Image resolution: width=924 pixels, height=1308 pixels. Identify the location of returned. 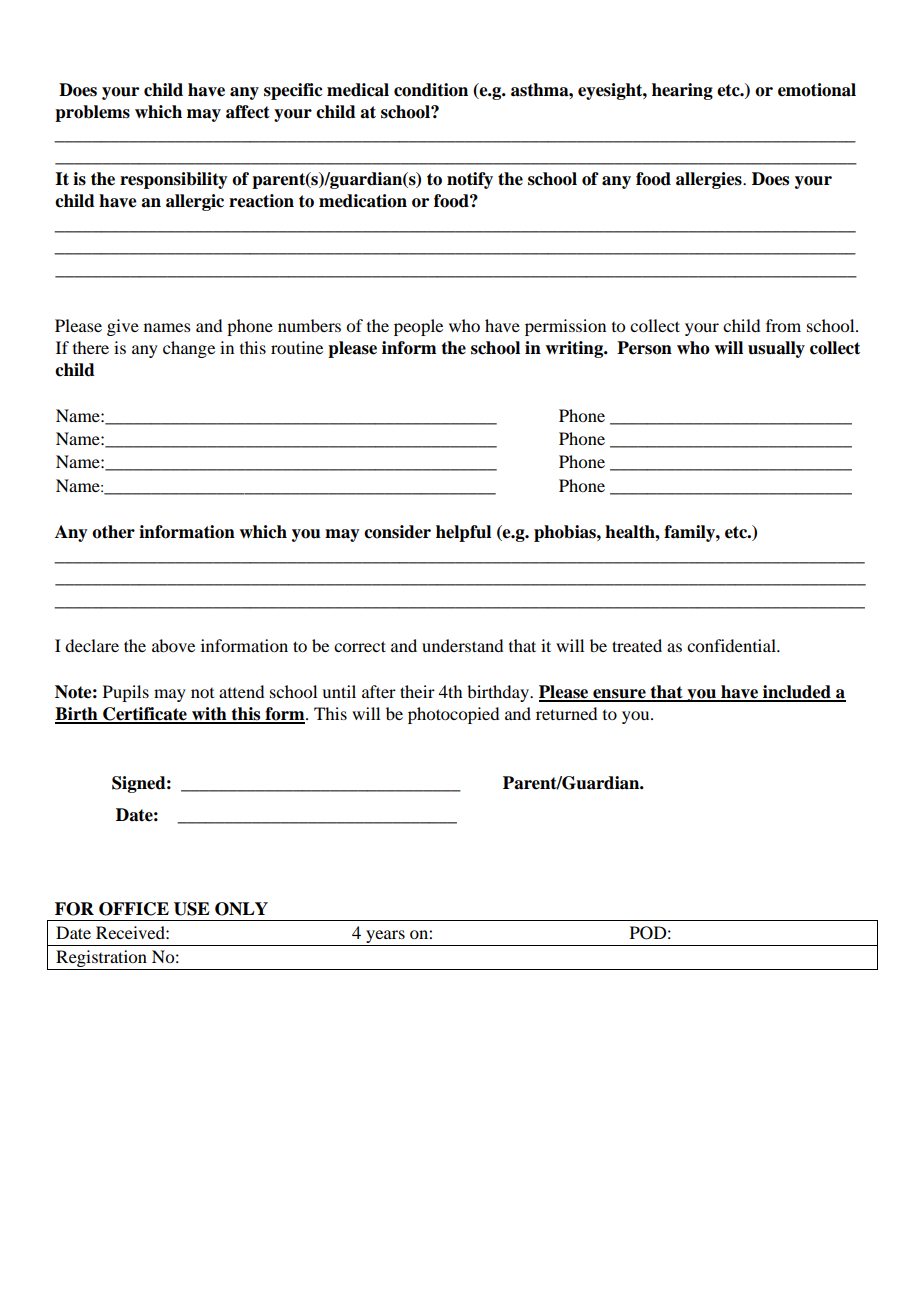
(566, 713).
